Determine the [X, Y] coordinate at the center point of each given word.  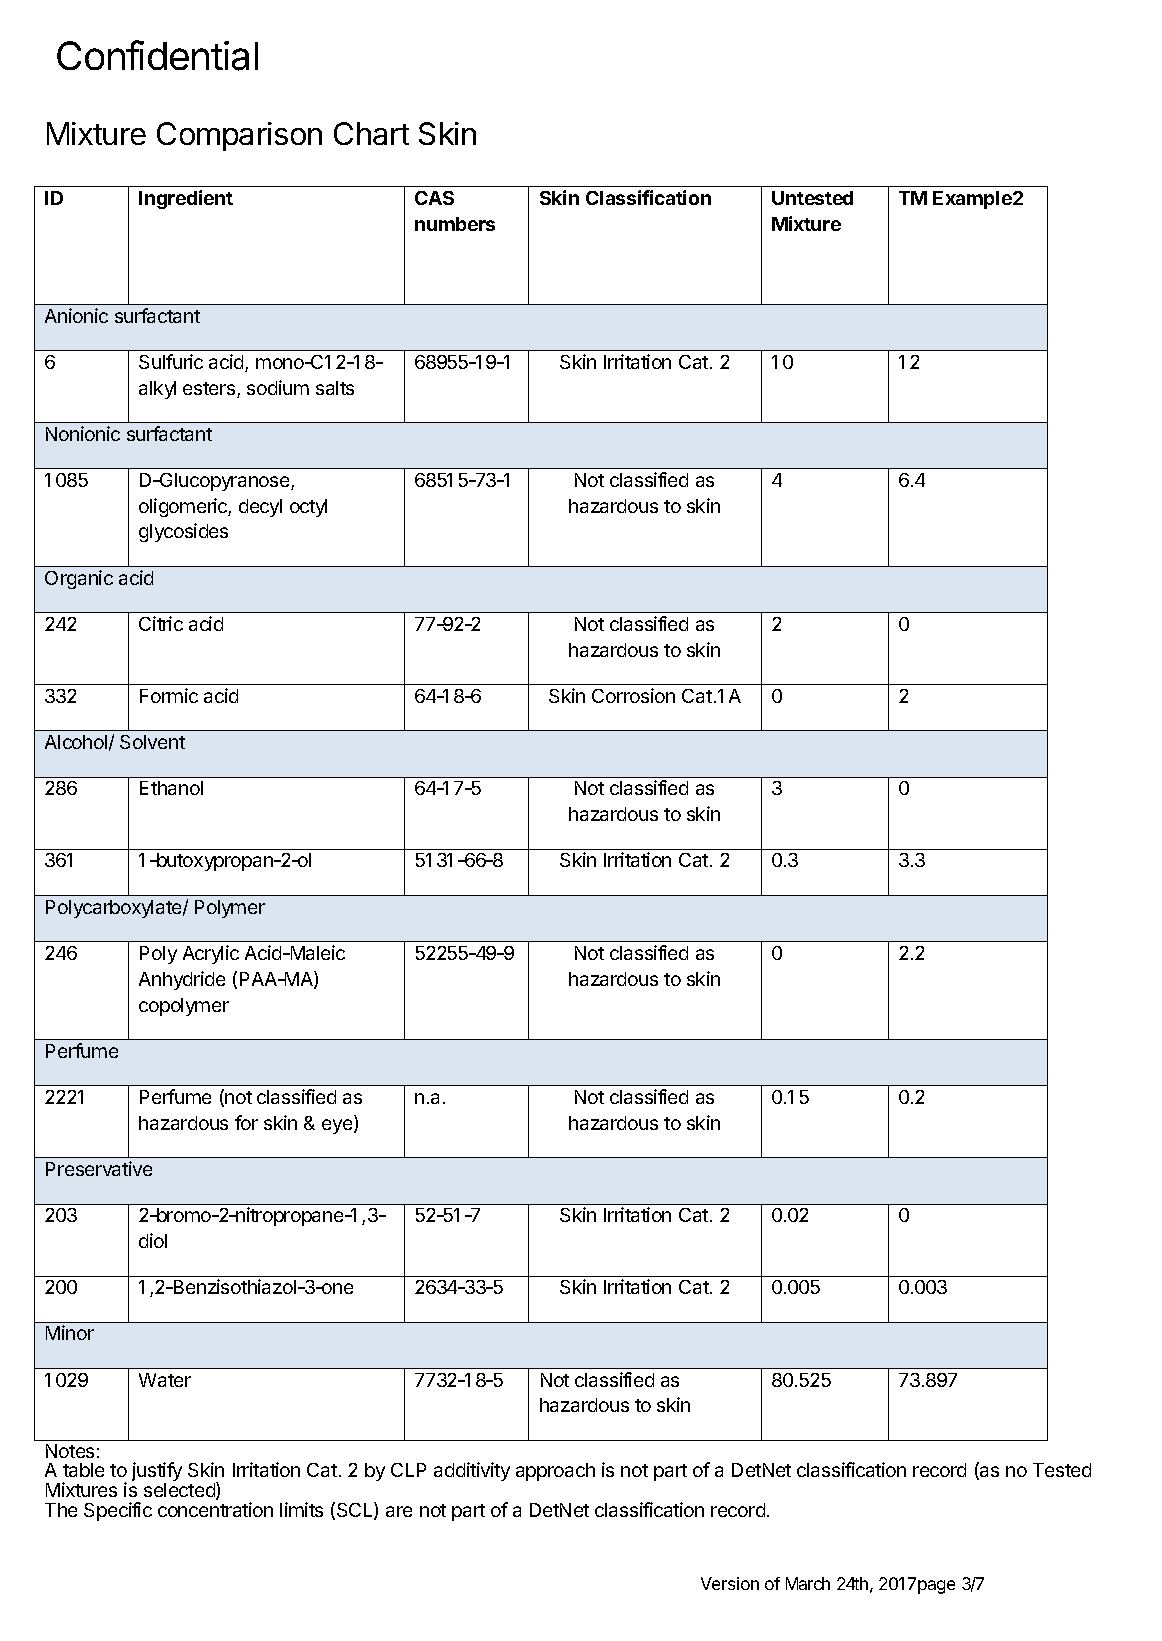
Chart [371, 133]
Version [730, 1583]
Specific [118, 1511]
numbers [455, 224]
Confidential [157, 55]
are [399, 1511]
